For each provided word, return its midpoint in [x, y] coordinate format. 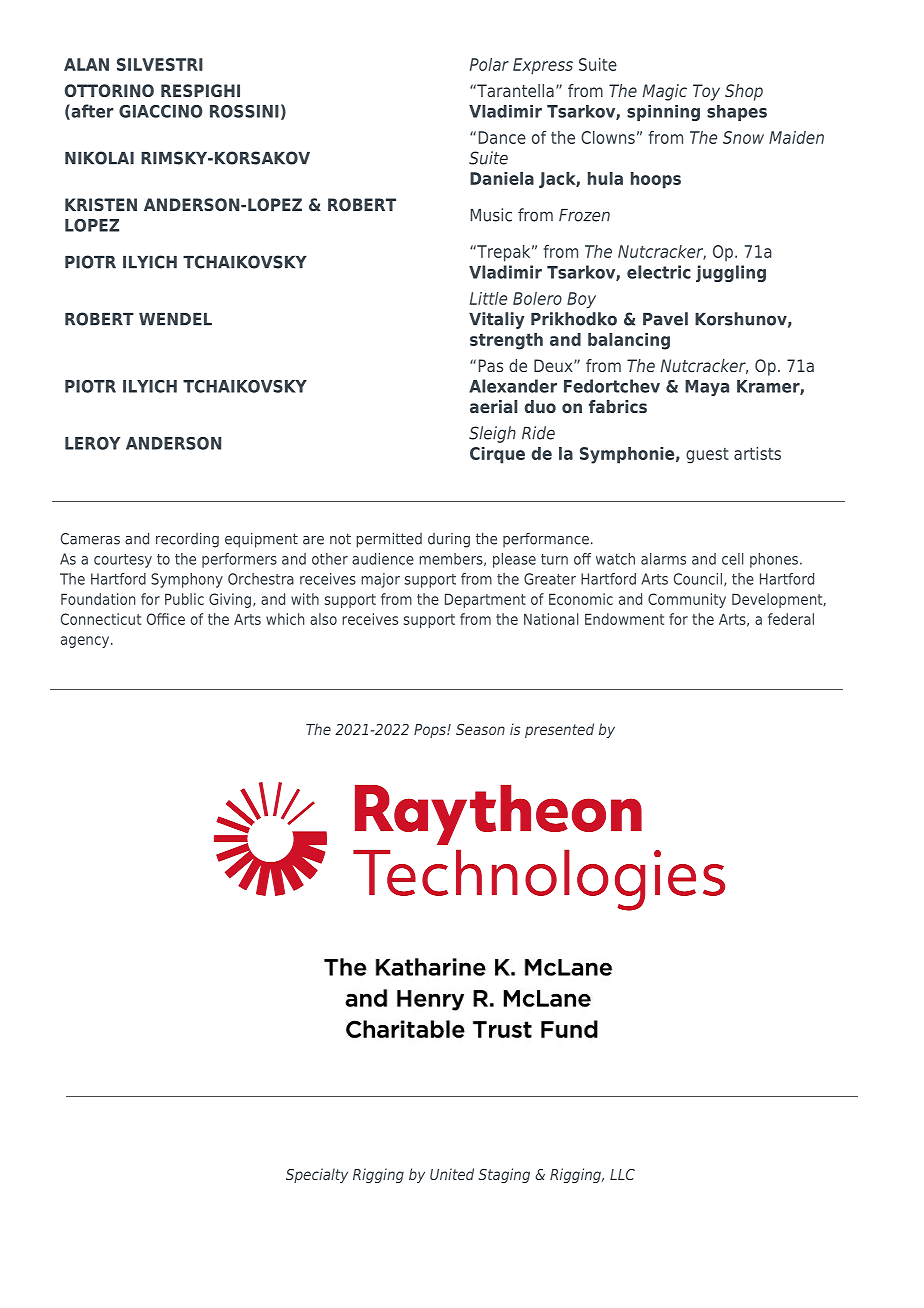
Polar [489, 64]
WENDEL [175, 319]
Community [687, 600]
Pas [491, 365]
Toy [706, 92]
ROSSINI [244, 111]
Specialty [317, 1175]
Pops [431, 731]
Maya [707, 388]
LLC [622, 1174]
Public [184, 599]
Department [485, 600]
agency [86, 642]
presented [559, 730]
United [452, 1174]
